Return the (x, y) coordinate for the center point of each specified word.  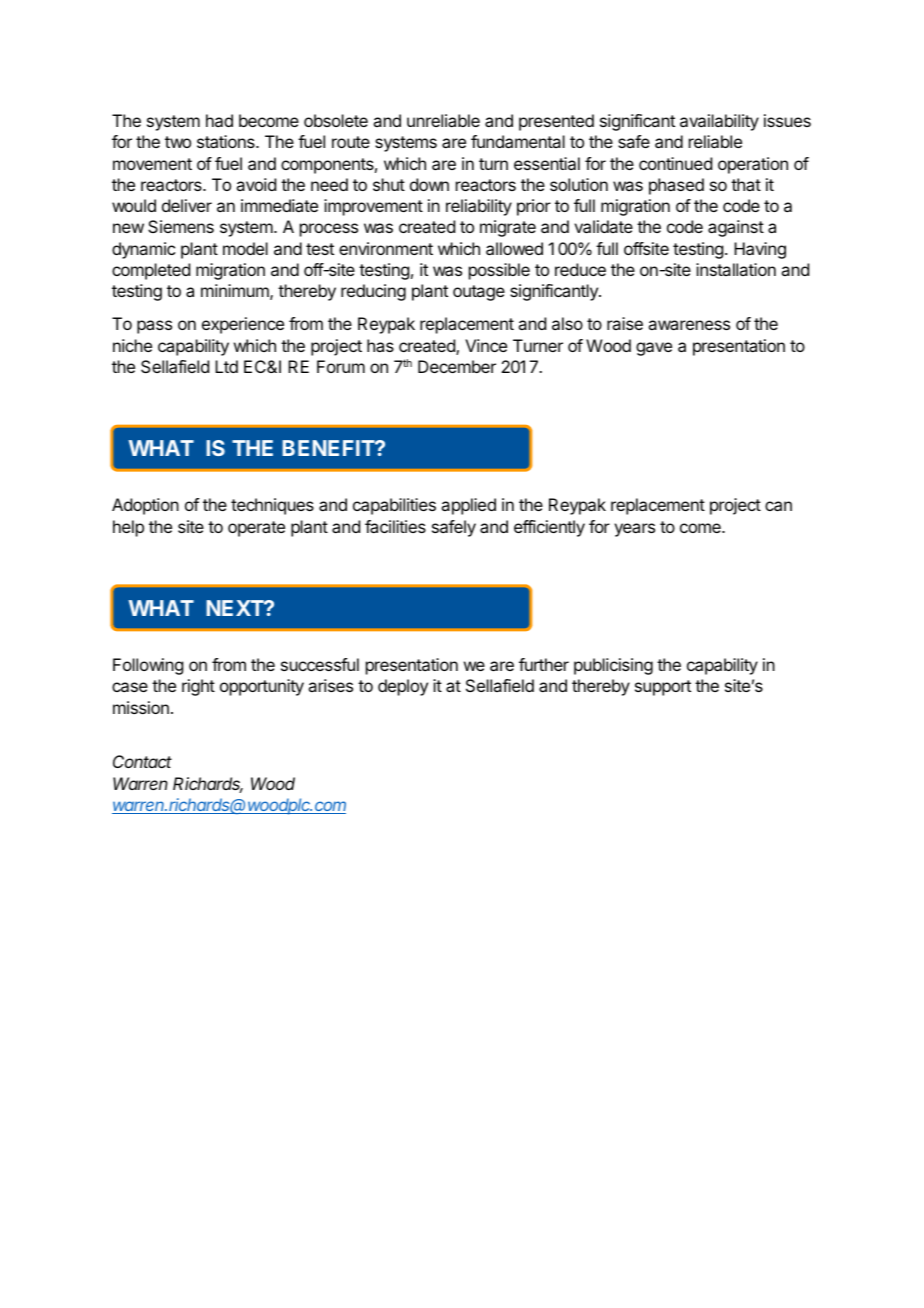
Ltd (226, 366)
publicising (613, 666)
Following (148, 666)
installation (736, 269)
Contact (142, 761)
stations (227, 141)
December (457, 366)
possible (499, 271)
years (634, 530)
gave (654, 349)
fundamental (518, 141)
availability (719, 122)
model (245, 248)
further (544, 664)
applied (468, 506)
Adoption (145, 506)
